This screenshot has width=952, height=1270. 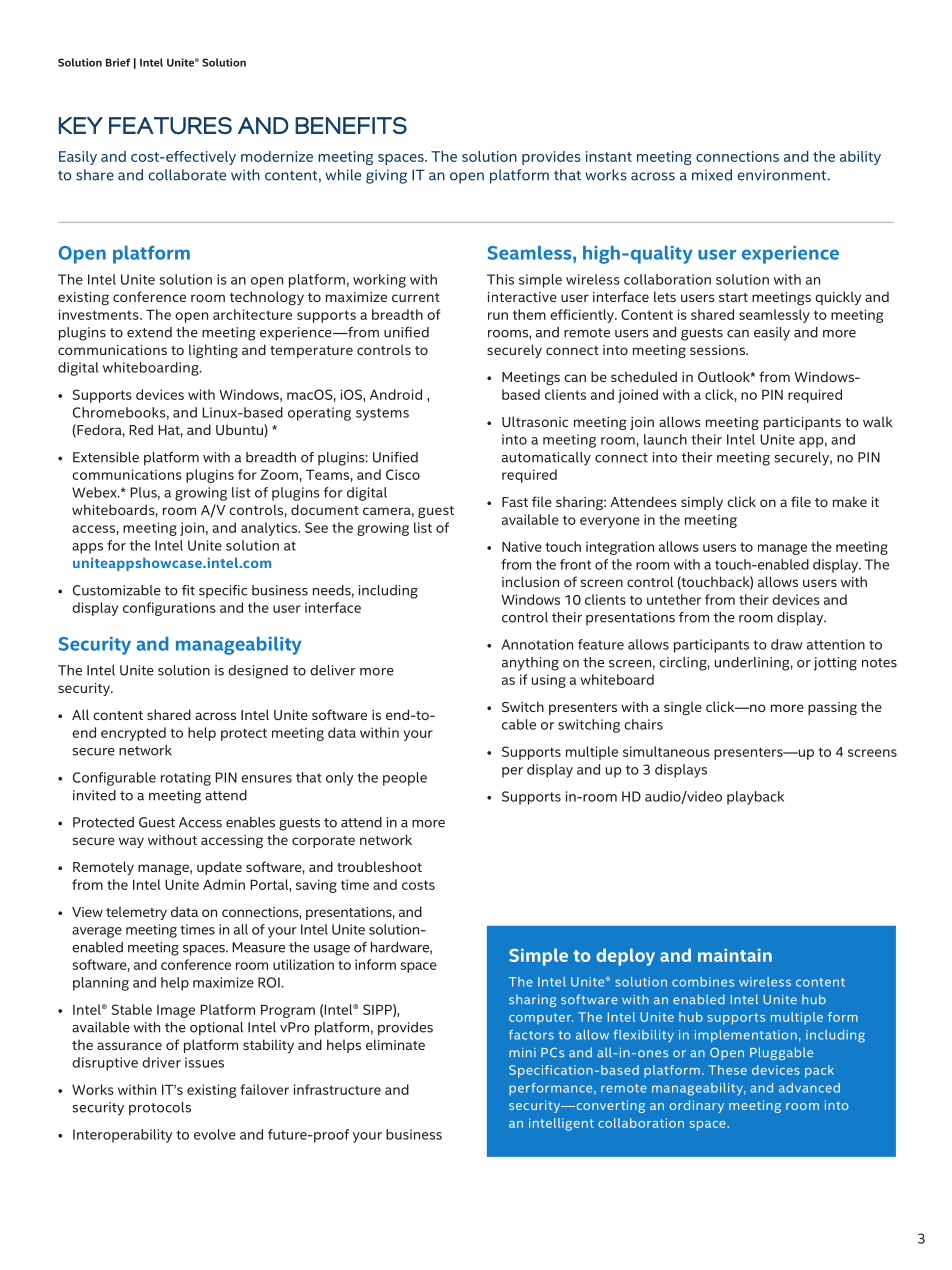 I want to click on environment, so click(x=781, y=175).
